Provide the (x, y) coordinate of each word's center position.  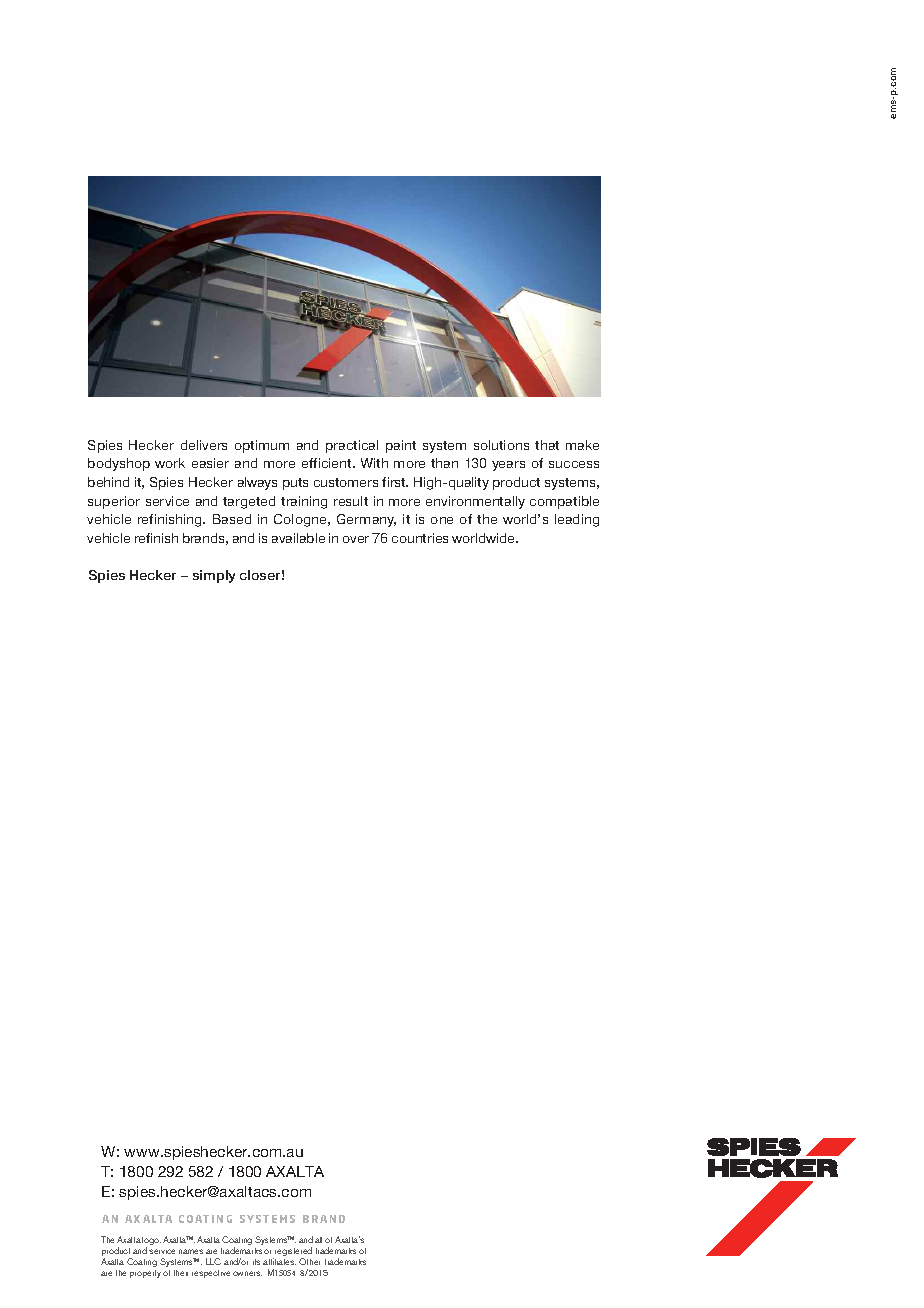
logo (151, 1242)
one (442, 520)
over (356, 539)
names (191, 1251)
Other (309, 1261)
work (170, 463)
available (298, 538)
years (508, 466)
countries (420, 538)
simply (214, 576)
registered (292, 1253)
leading (577, 520)
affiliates (279, 1261)
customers (346, 482)
